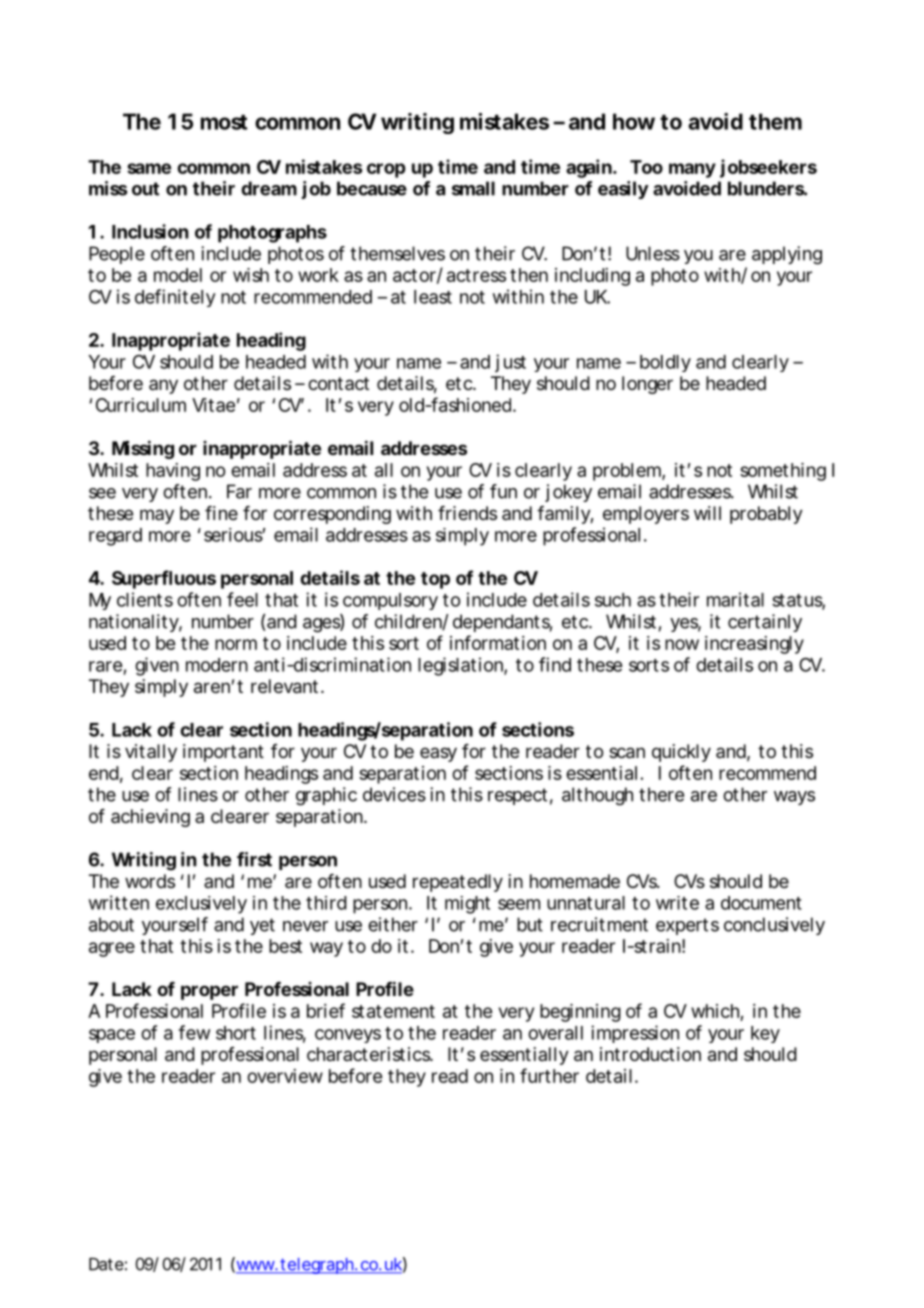  Describe the element at coordinates (157, 516) in the screenshot. I see `may` at that location.
